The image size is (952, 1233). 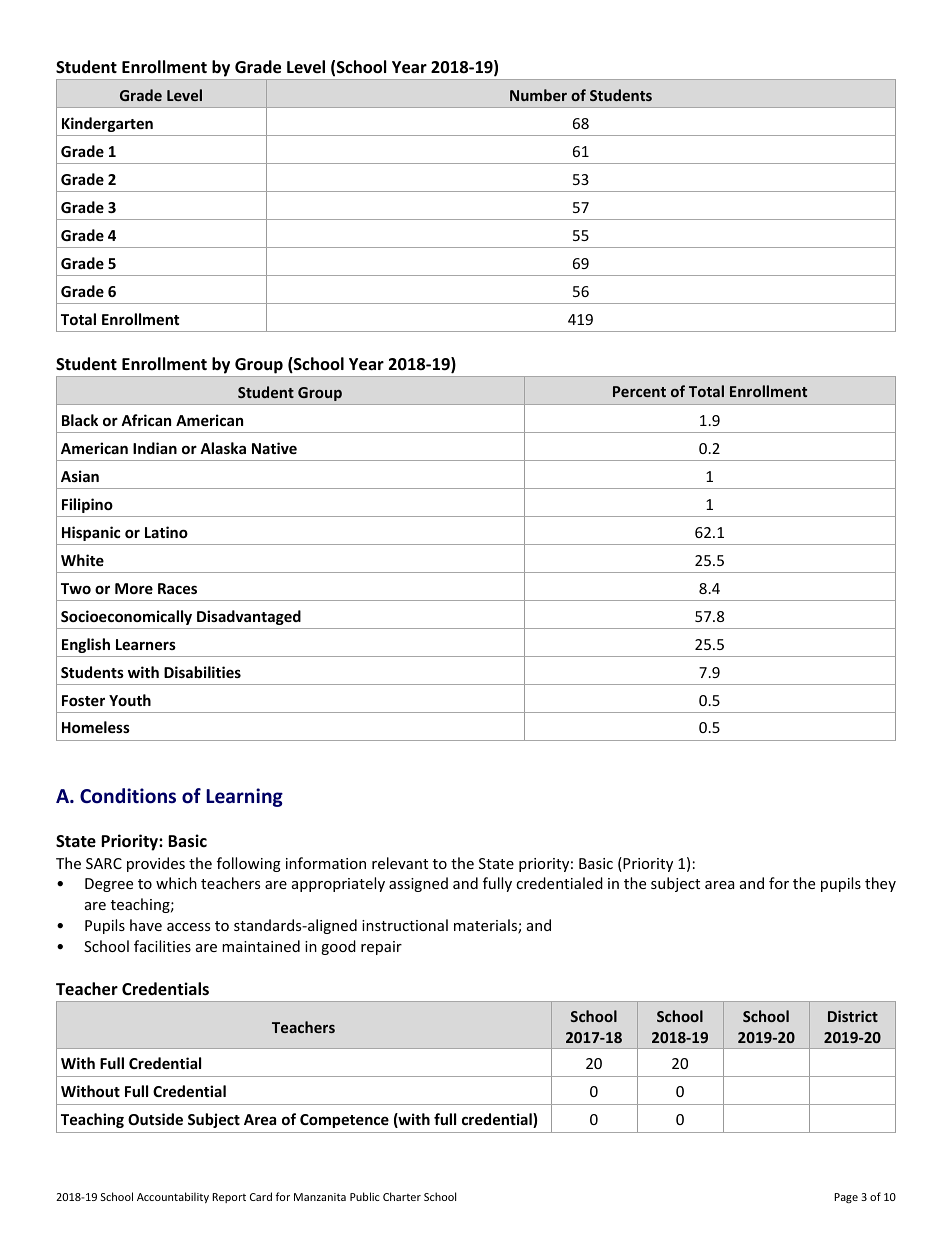 What do you see at coordinates (173, 1197) in the document?
I see `Accountability` at bounding box center [173, 1197].
